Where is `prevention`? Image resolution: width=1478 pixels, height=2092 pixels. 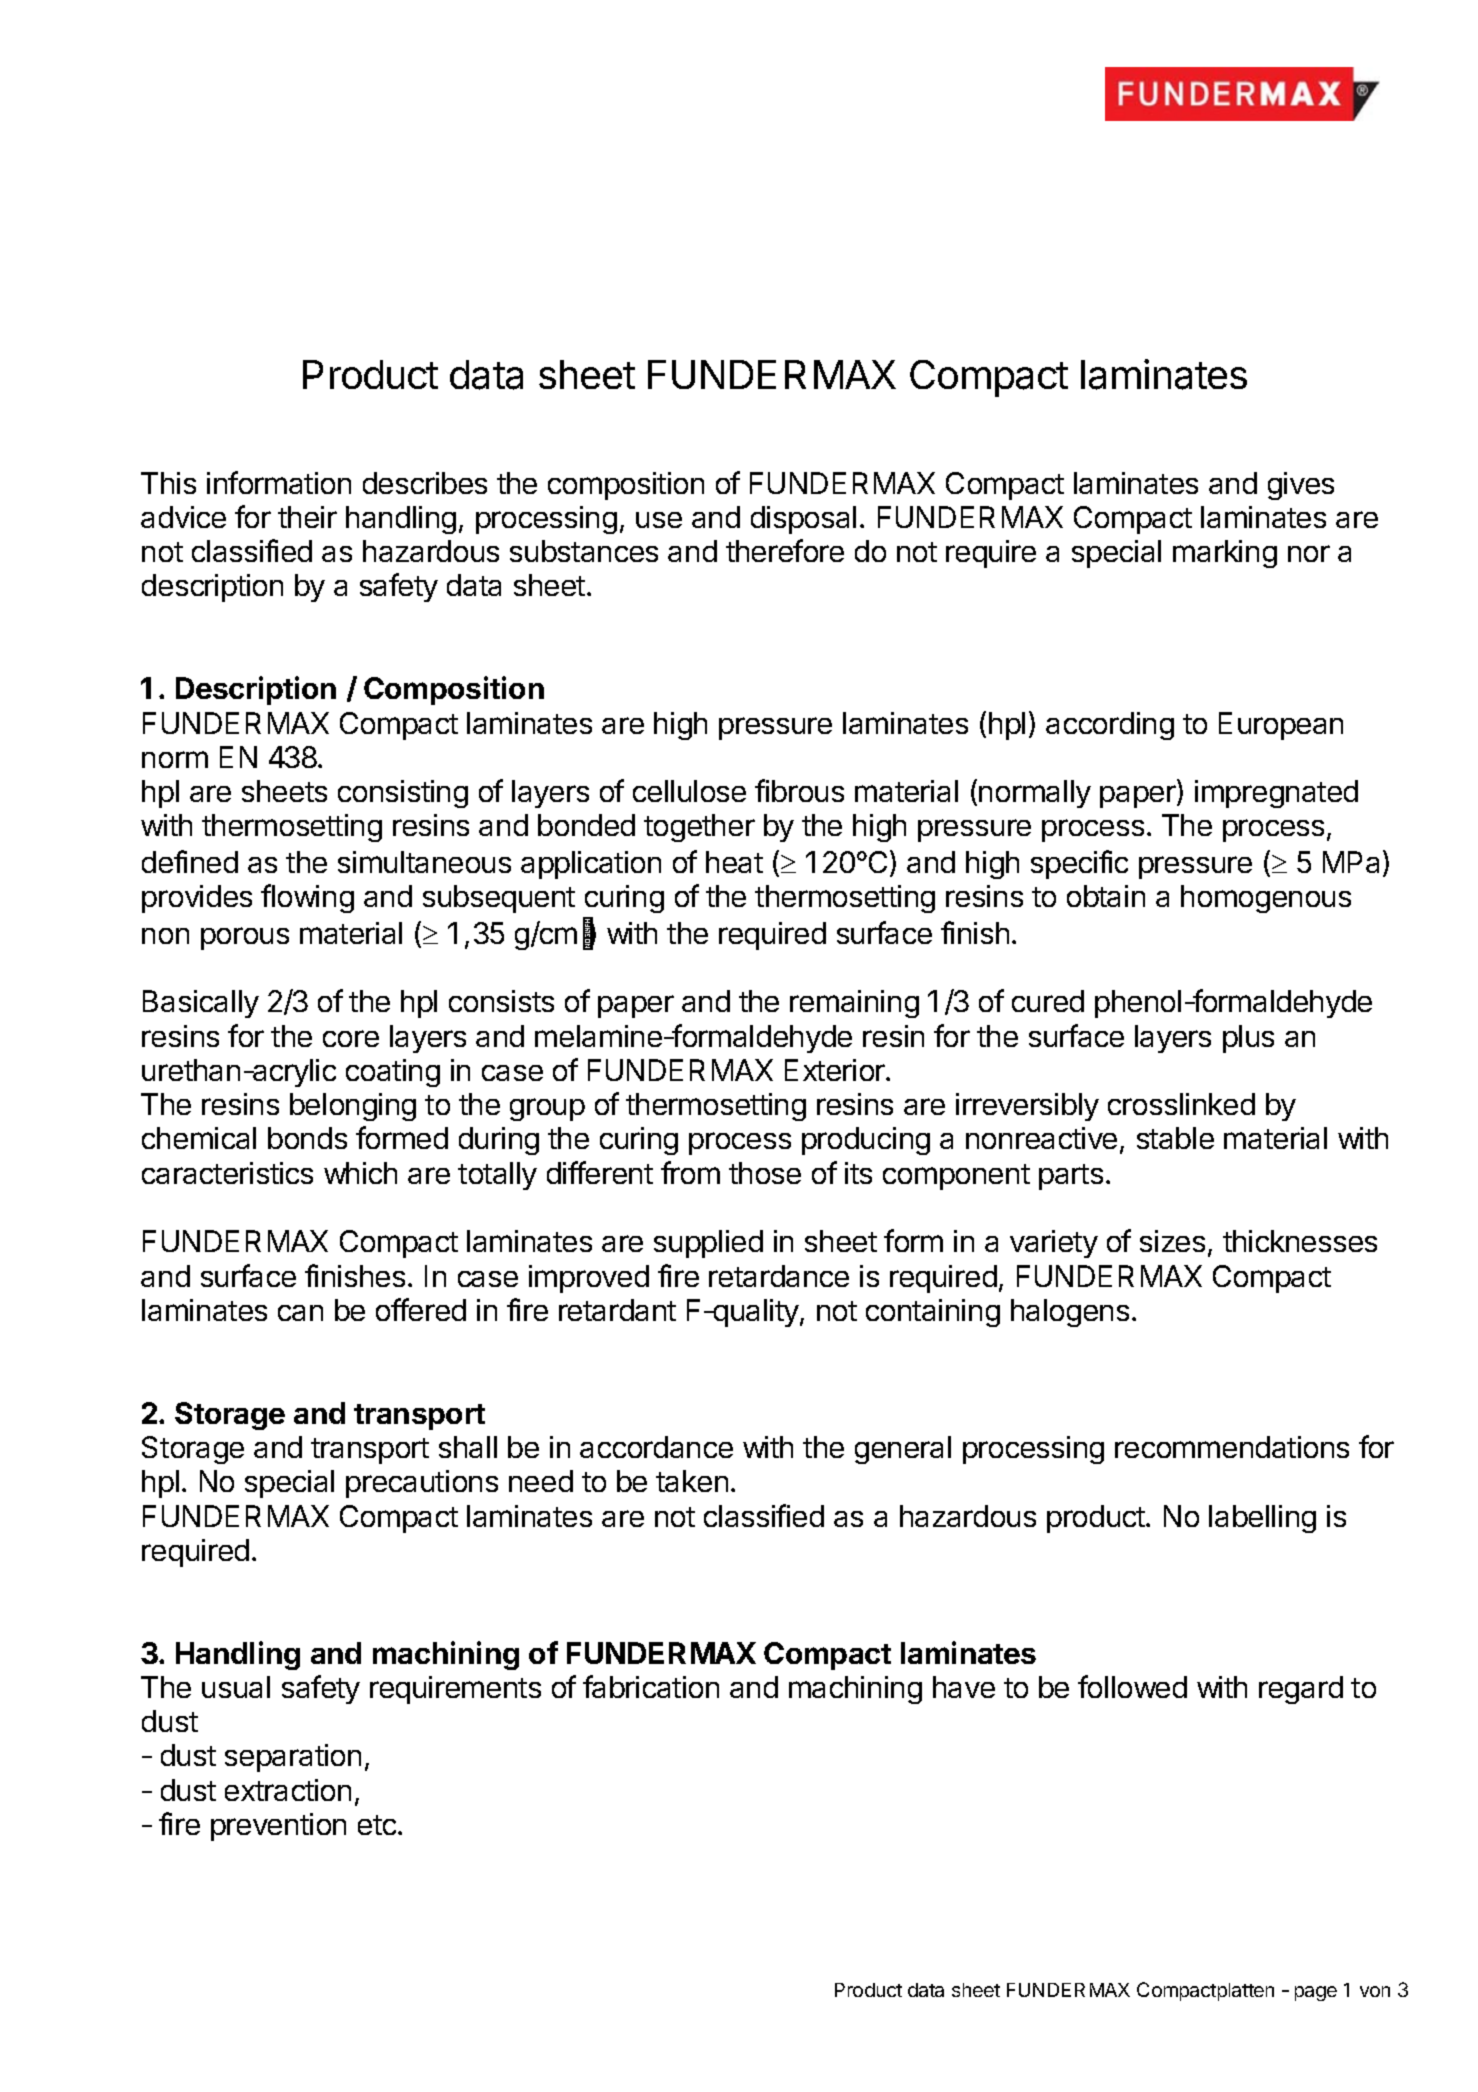 prevention is located at coordinates (278, 1827).
